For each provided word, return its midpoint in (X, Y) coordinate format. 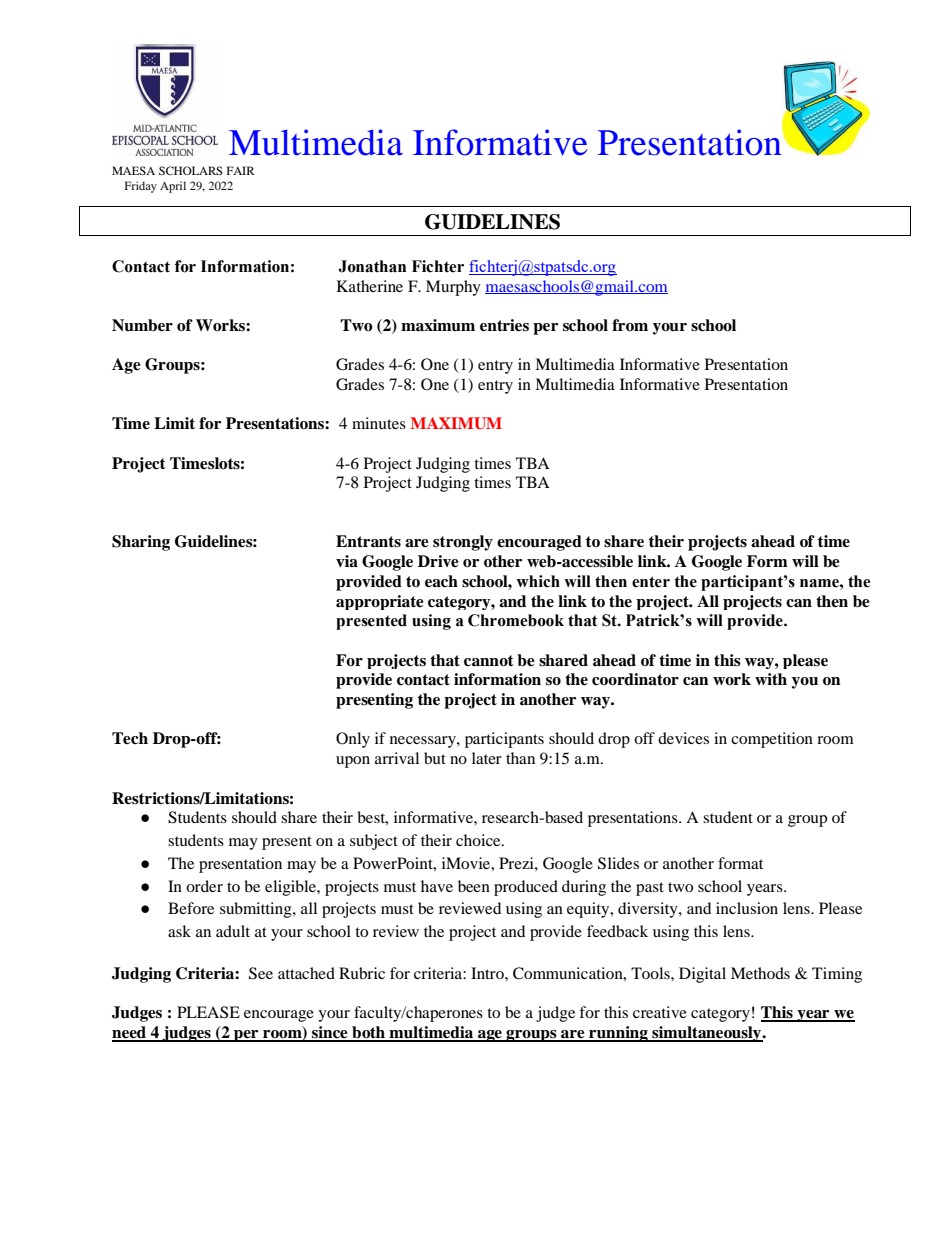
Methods (760, 973)
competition (772, 740)
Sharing (141, 543)
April (173, 187)
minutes (379, 423)
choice (479, 840)
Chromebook (516, 620)
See (261, 973)
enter (651, 582)
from (630, 325)
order (204, 886)
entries (504, 325)
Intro (488, 973)
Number (142, 325)
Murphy (453, 288)
